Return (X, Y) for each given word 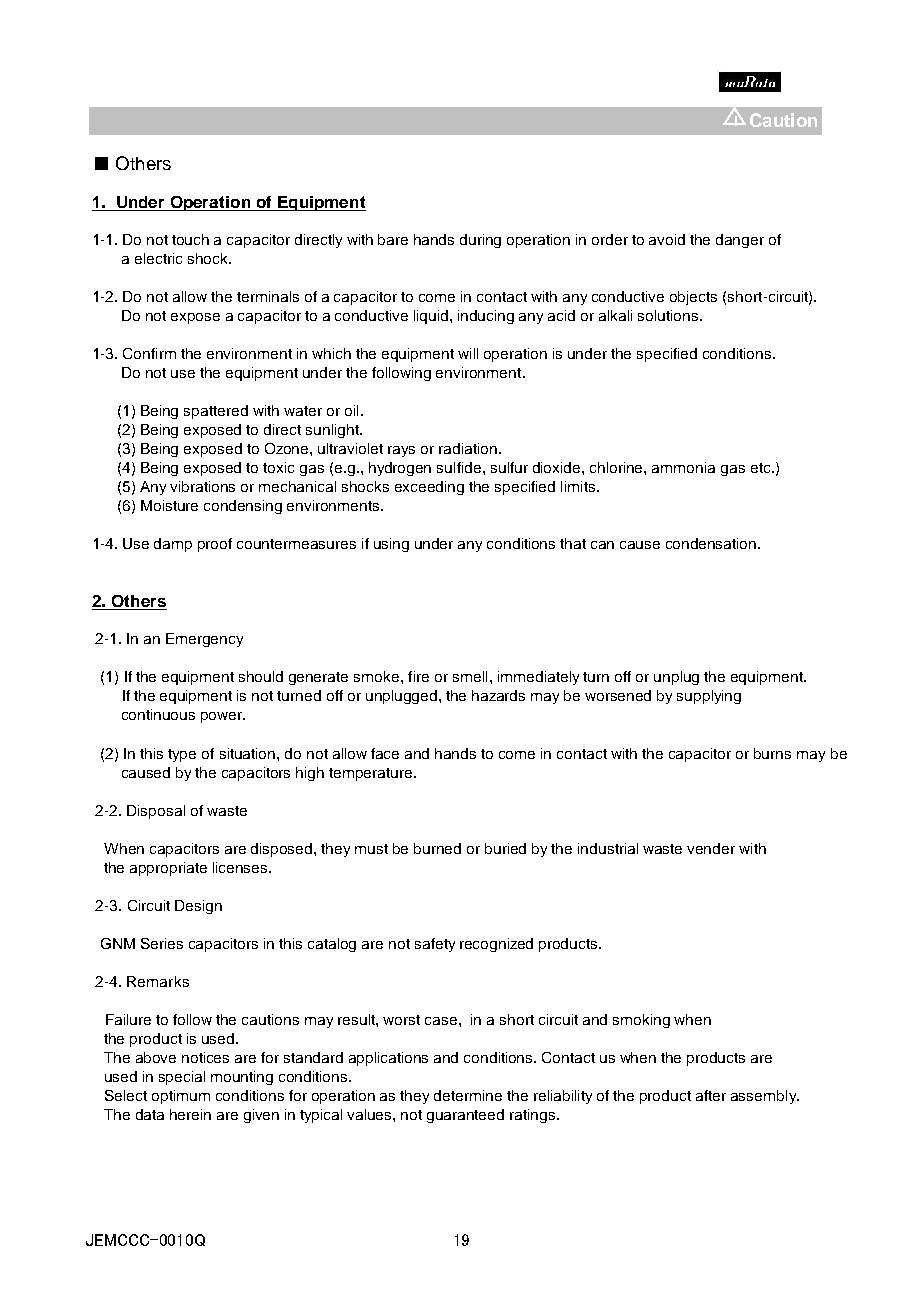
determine (468, 1095)
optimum (181, 1097)
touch (190, 239)
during (480, 241)
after (711, 1095)
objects (693, 298)
